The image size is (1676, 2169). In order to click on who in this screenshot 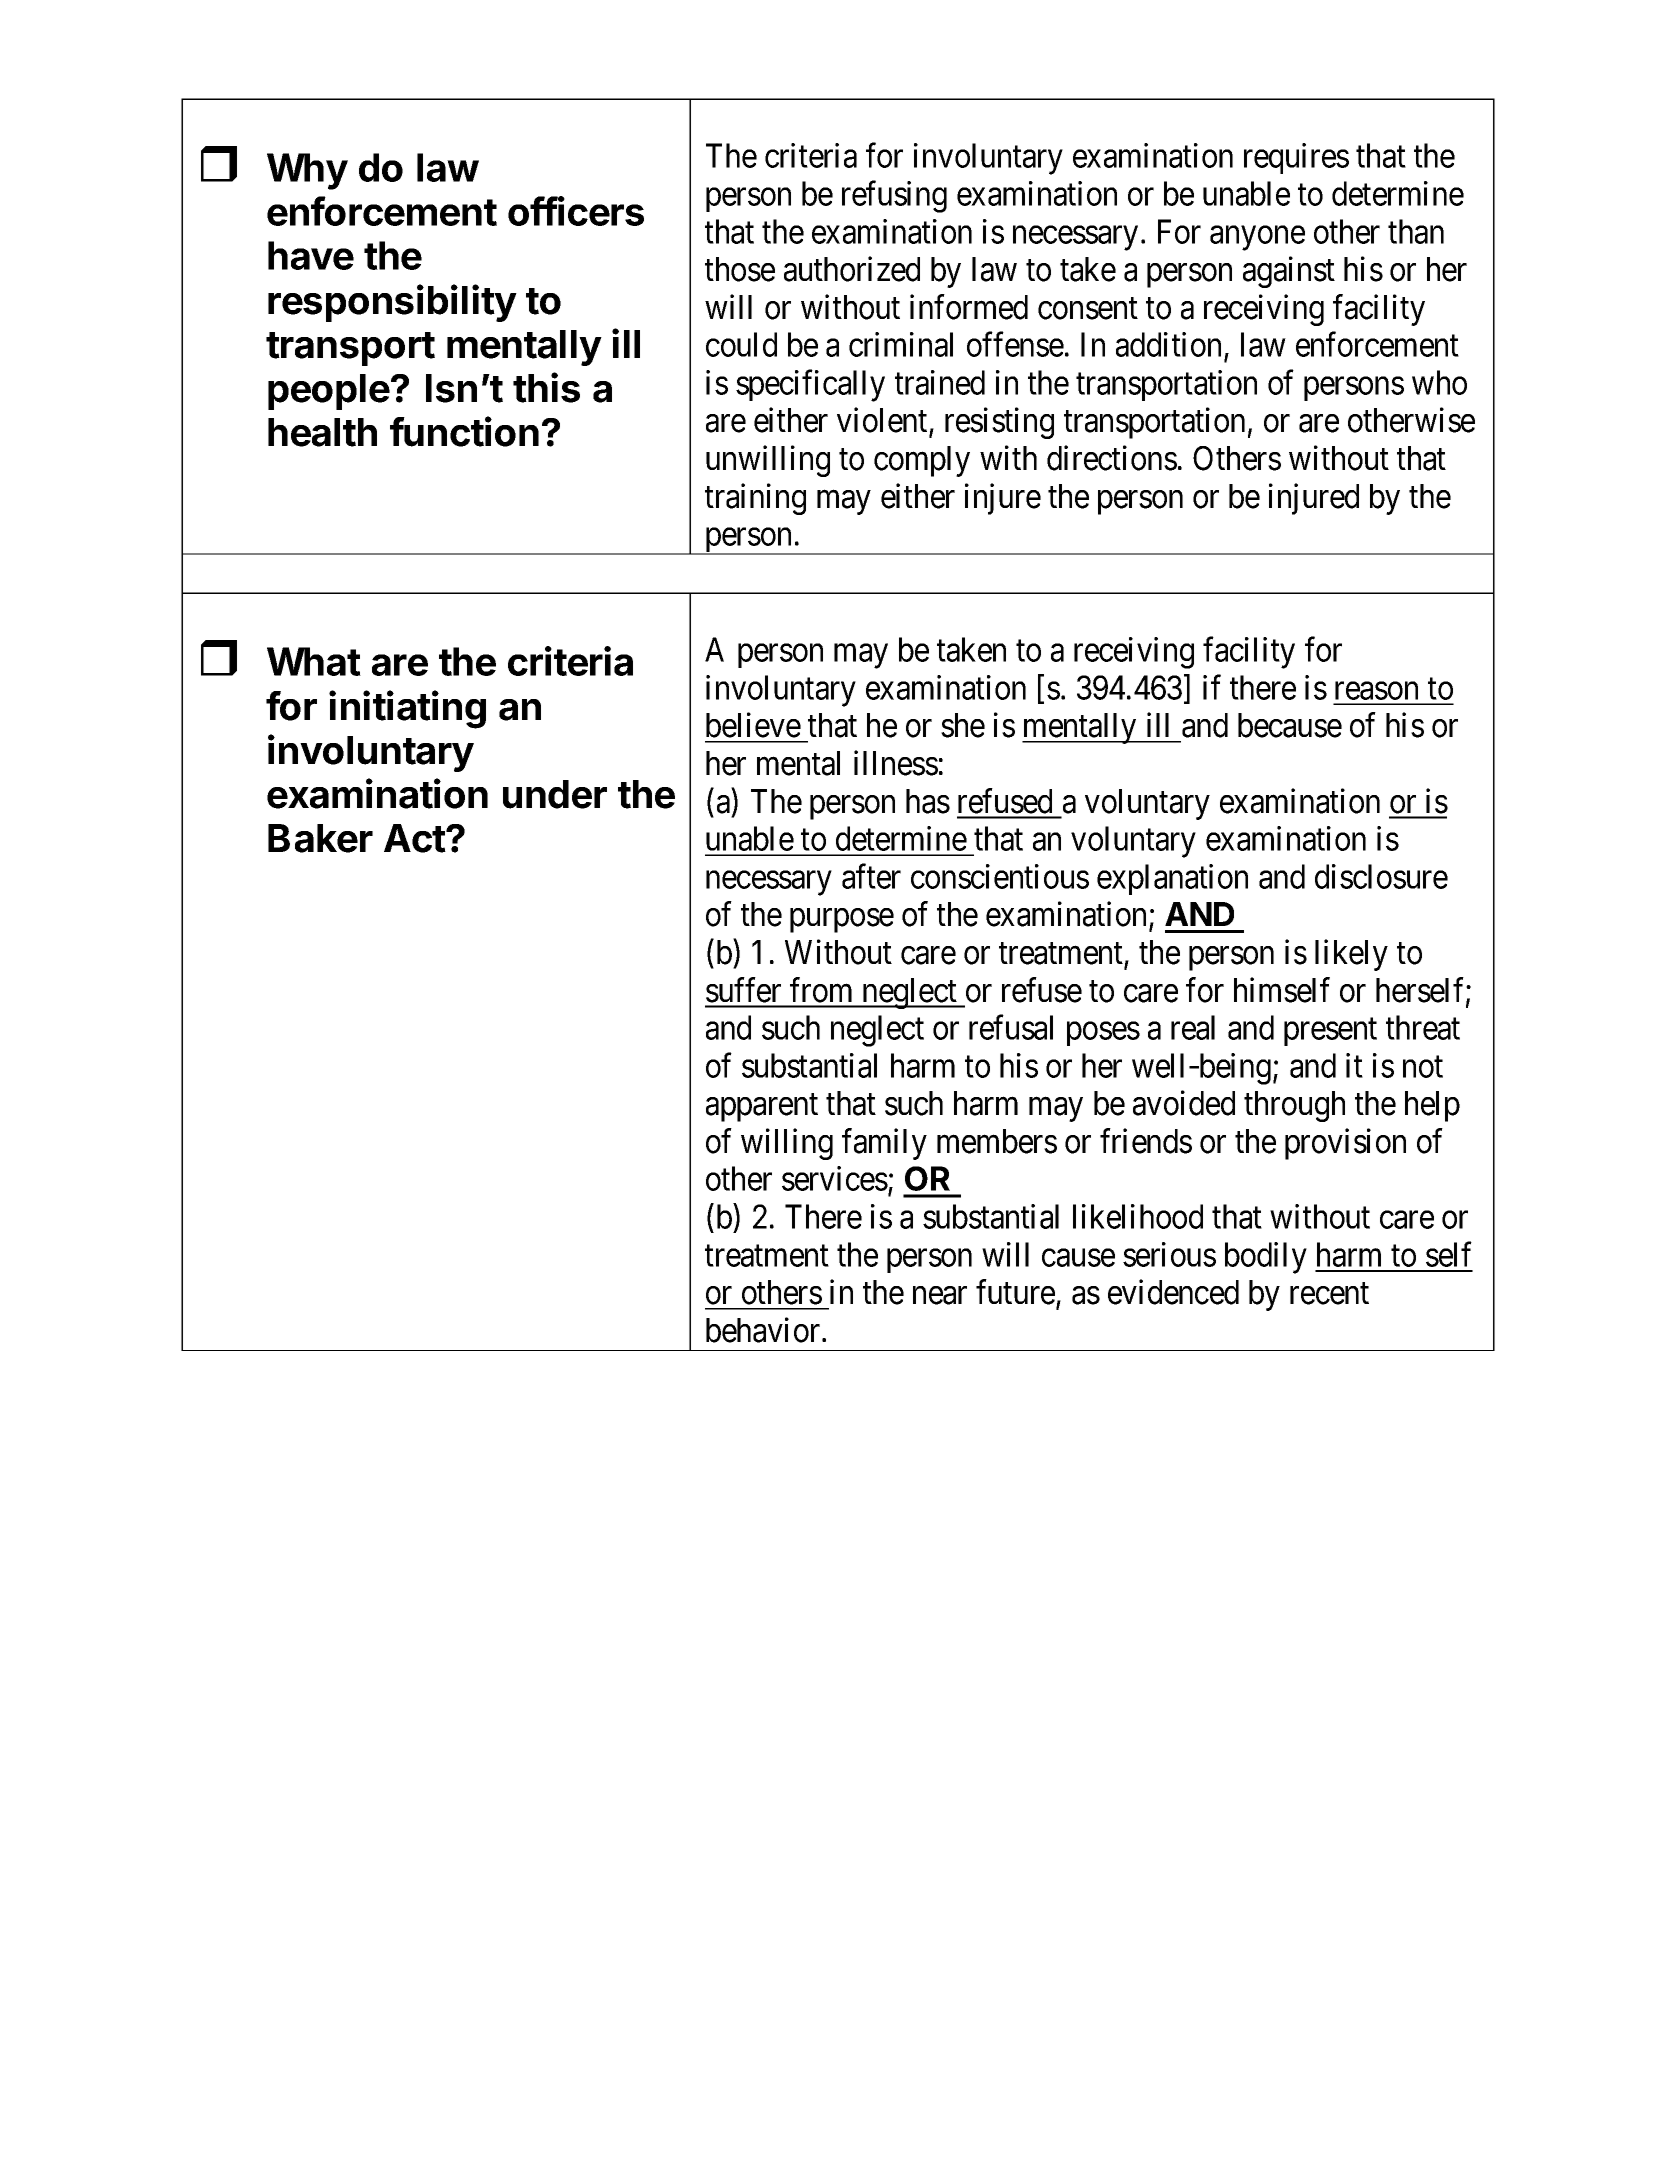, I will do `click(1439, 382)`.
